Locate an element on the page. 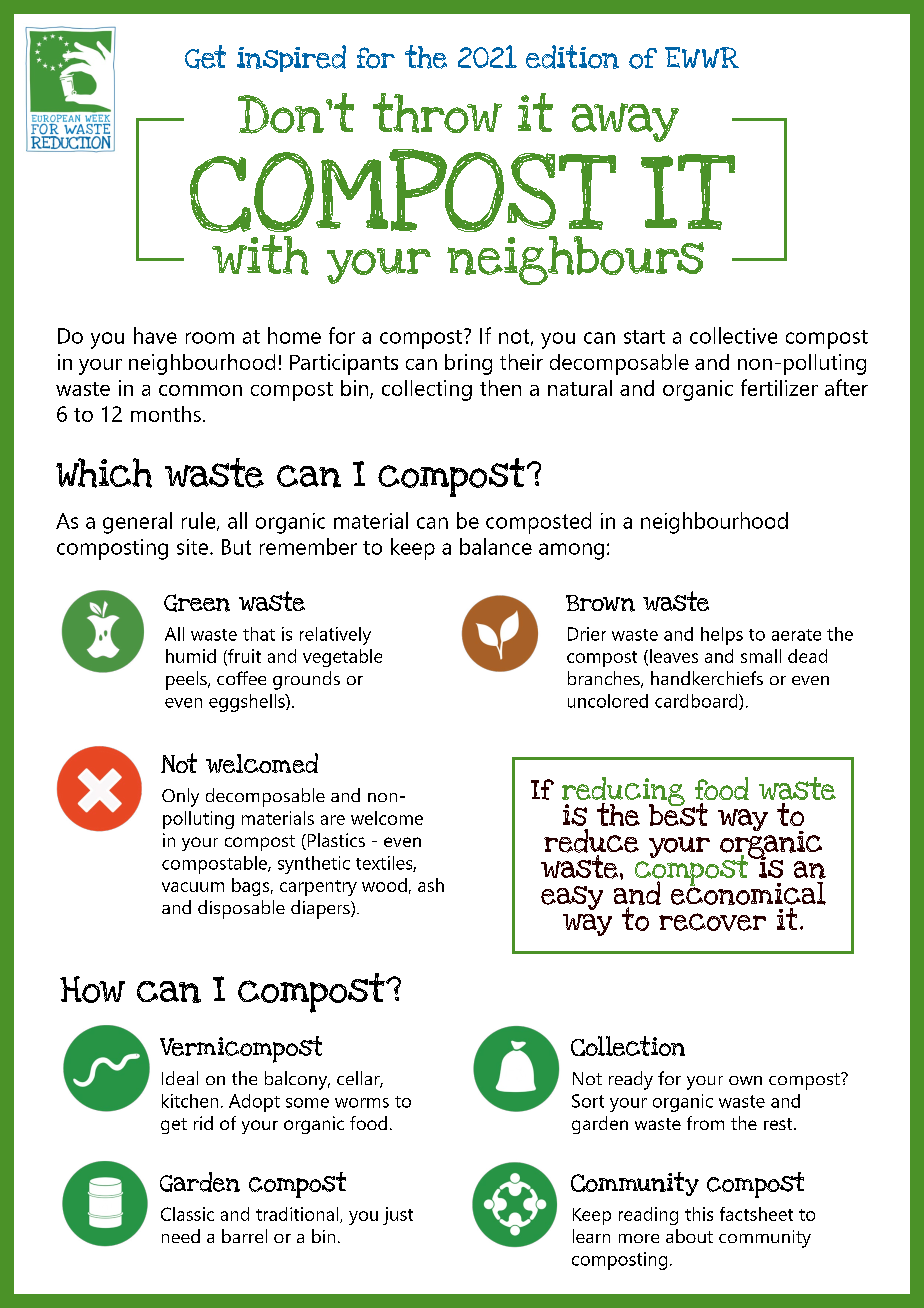  just is located at coordinates (398, 1216).
